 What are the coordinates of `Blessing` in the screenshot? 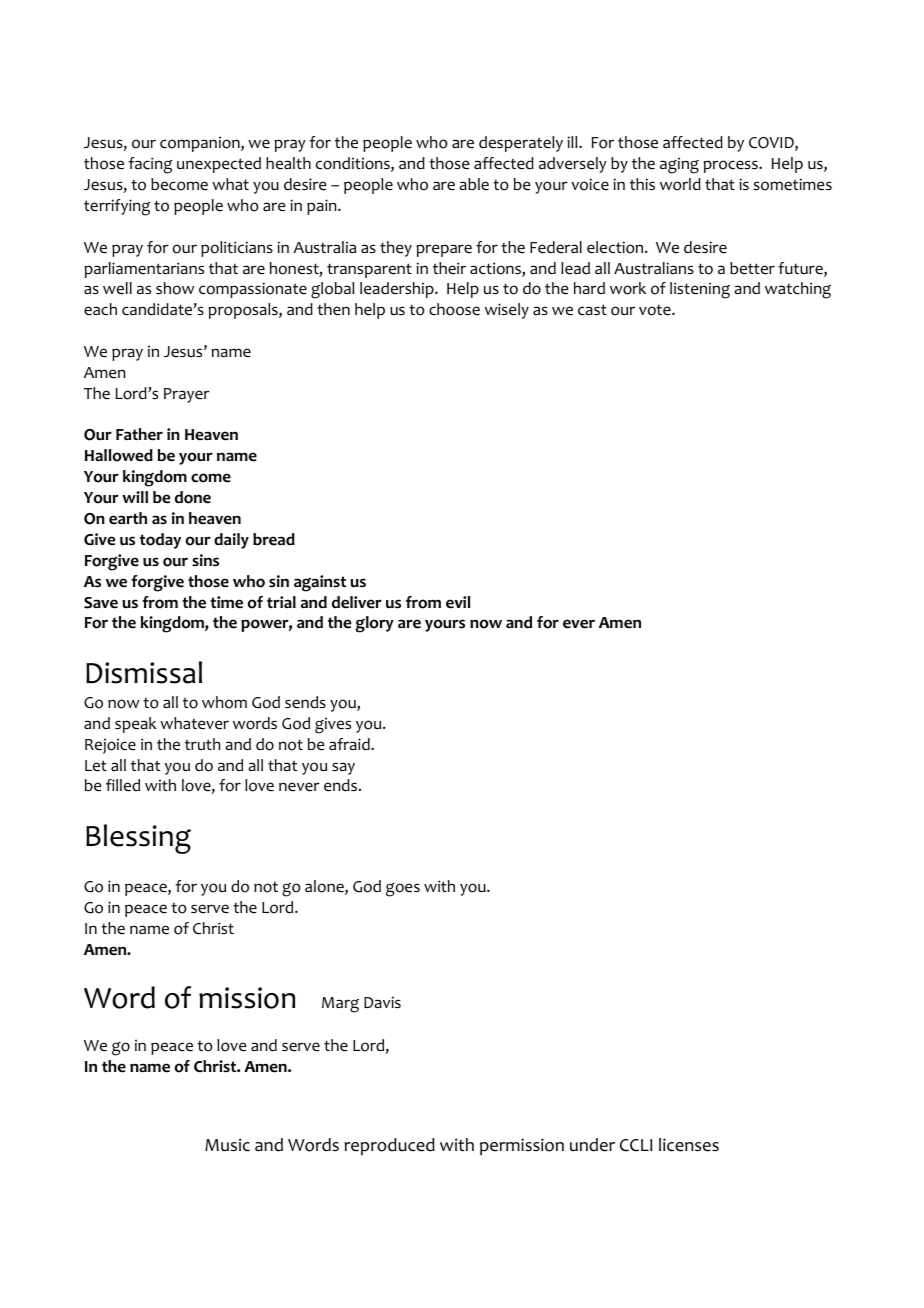 It's located at (138, 839).
